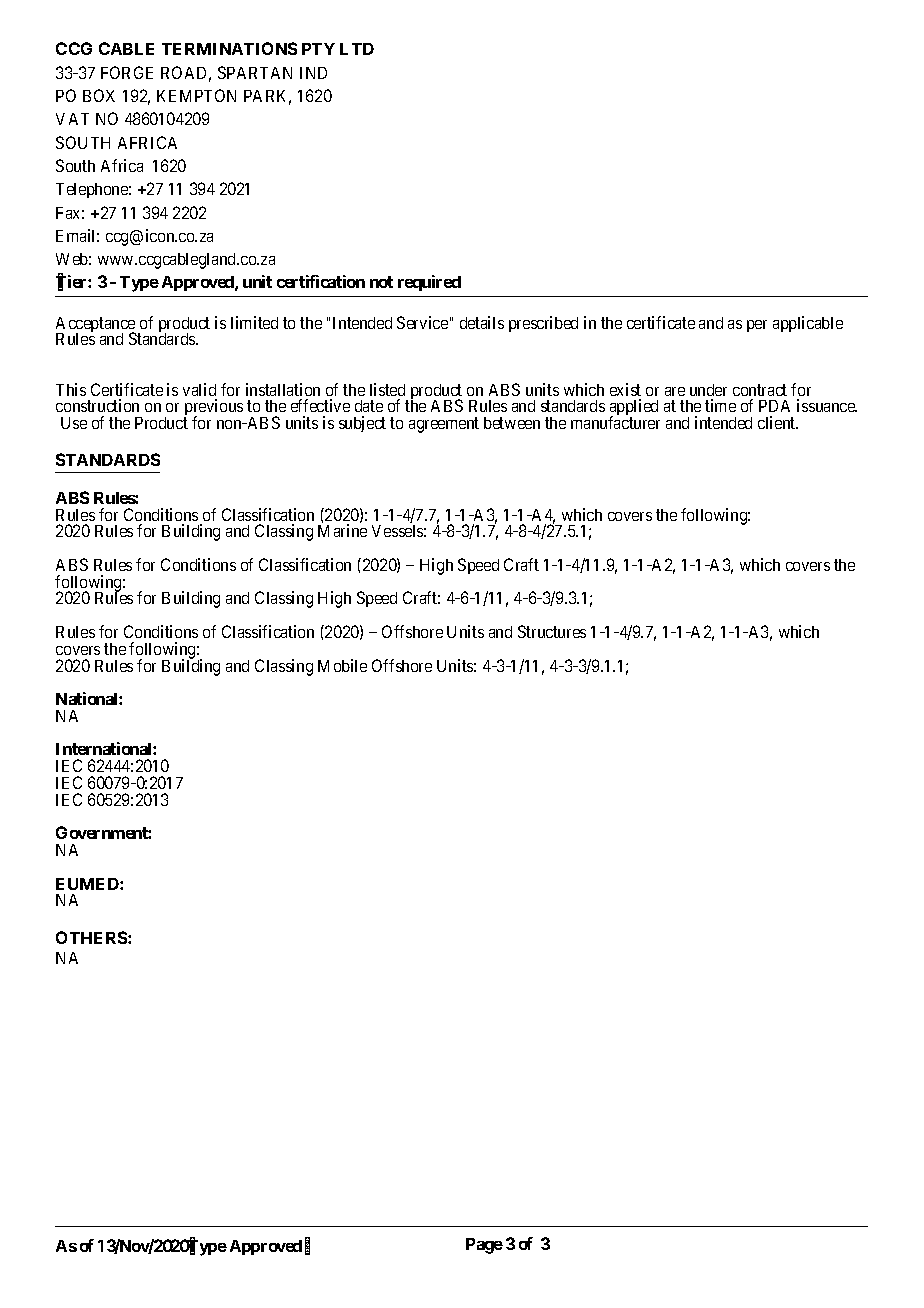 Image resolution: width=924 pixels, height=1308 pixels. I want to click on Structures, so click(552, 631).
